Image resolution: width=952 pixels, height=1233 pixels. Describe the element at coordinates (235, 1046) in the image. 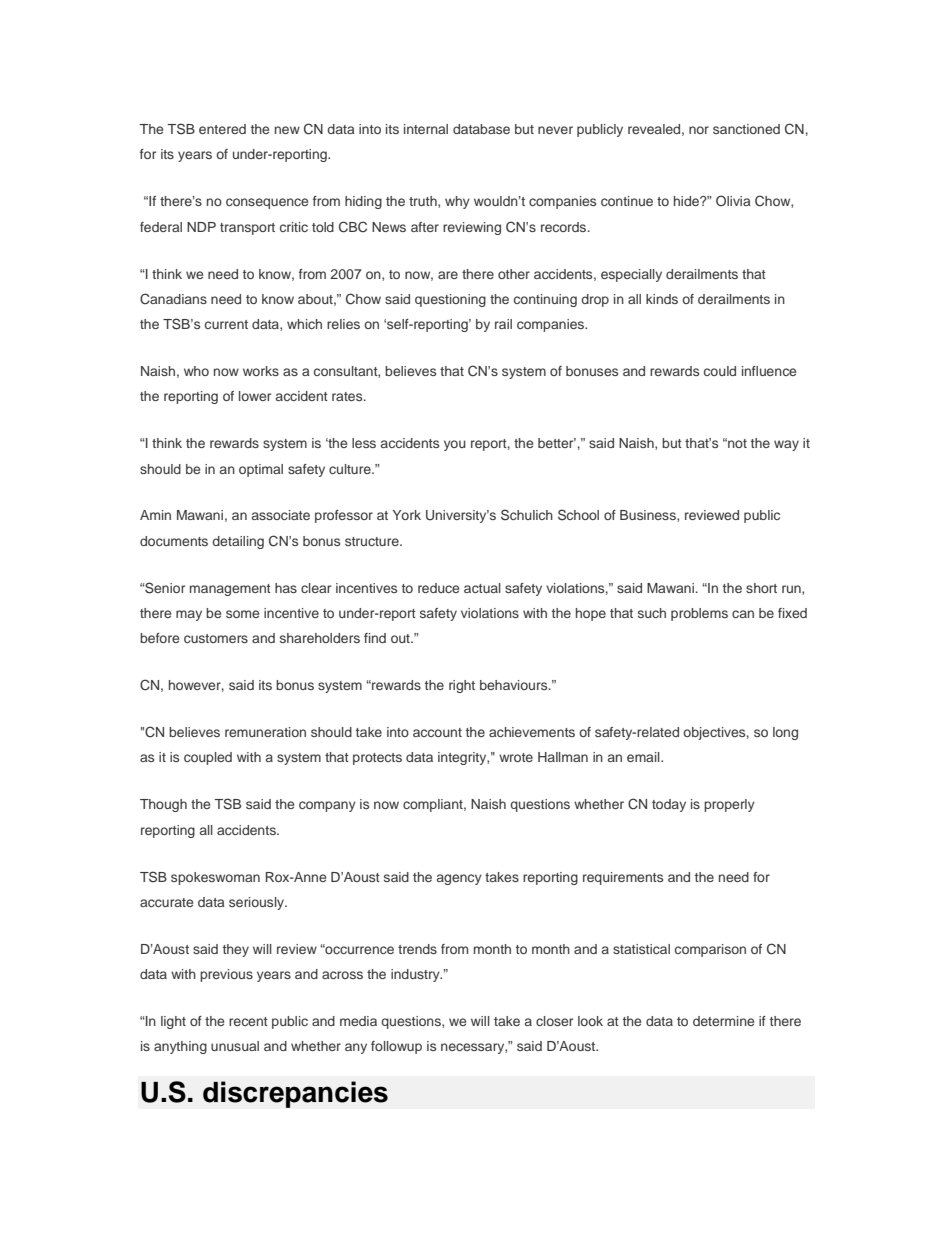

I see `unusual` at that location.
